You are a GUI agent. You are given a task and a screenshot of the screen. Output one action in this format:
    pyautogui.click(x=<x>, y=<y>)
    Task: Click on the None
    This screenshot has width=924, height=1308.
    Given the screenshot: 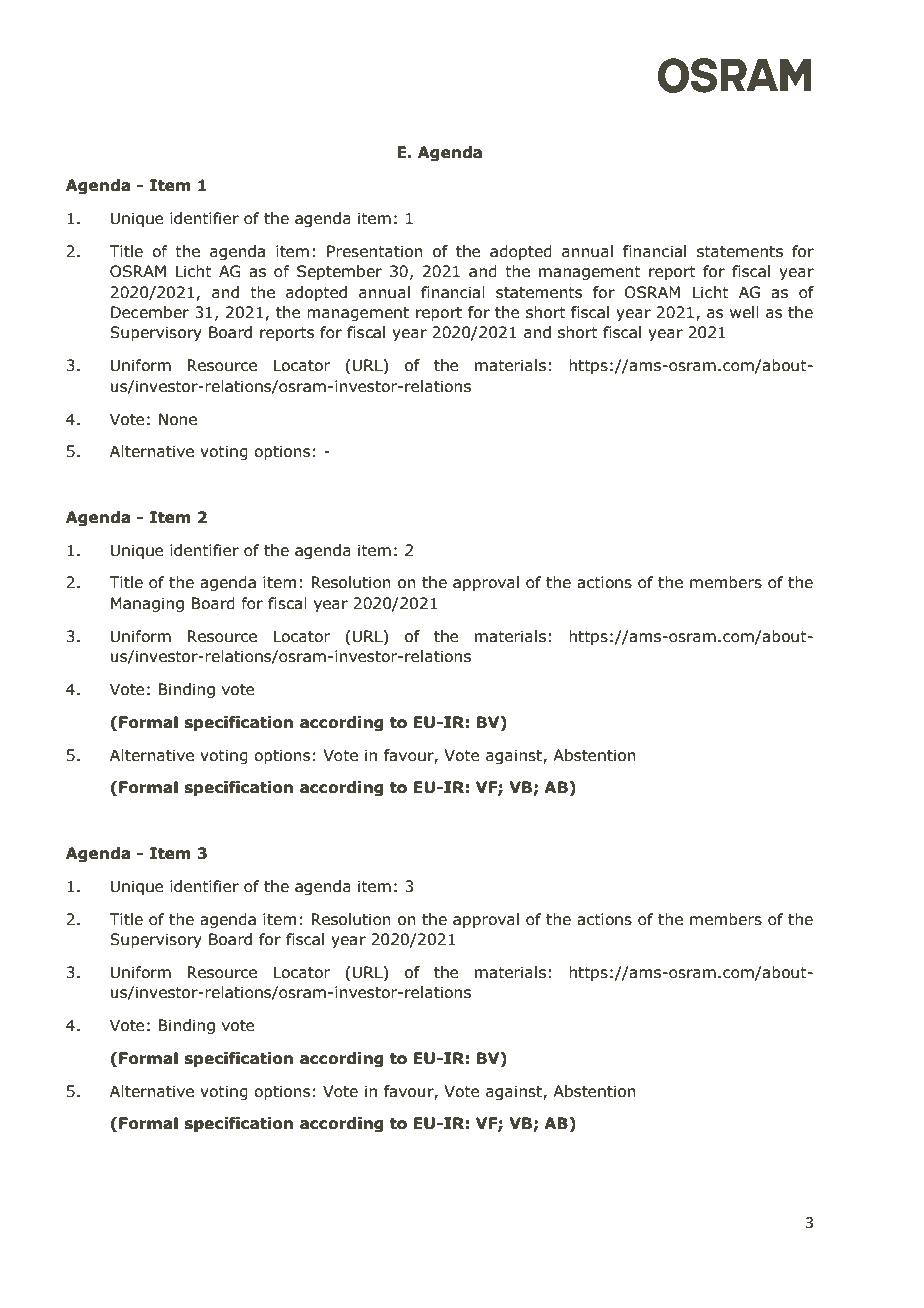 What is the action you would take?
    pyautogui.click(x=178, y=419)
